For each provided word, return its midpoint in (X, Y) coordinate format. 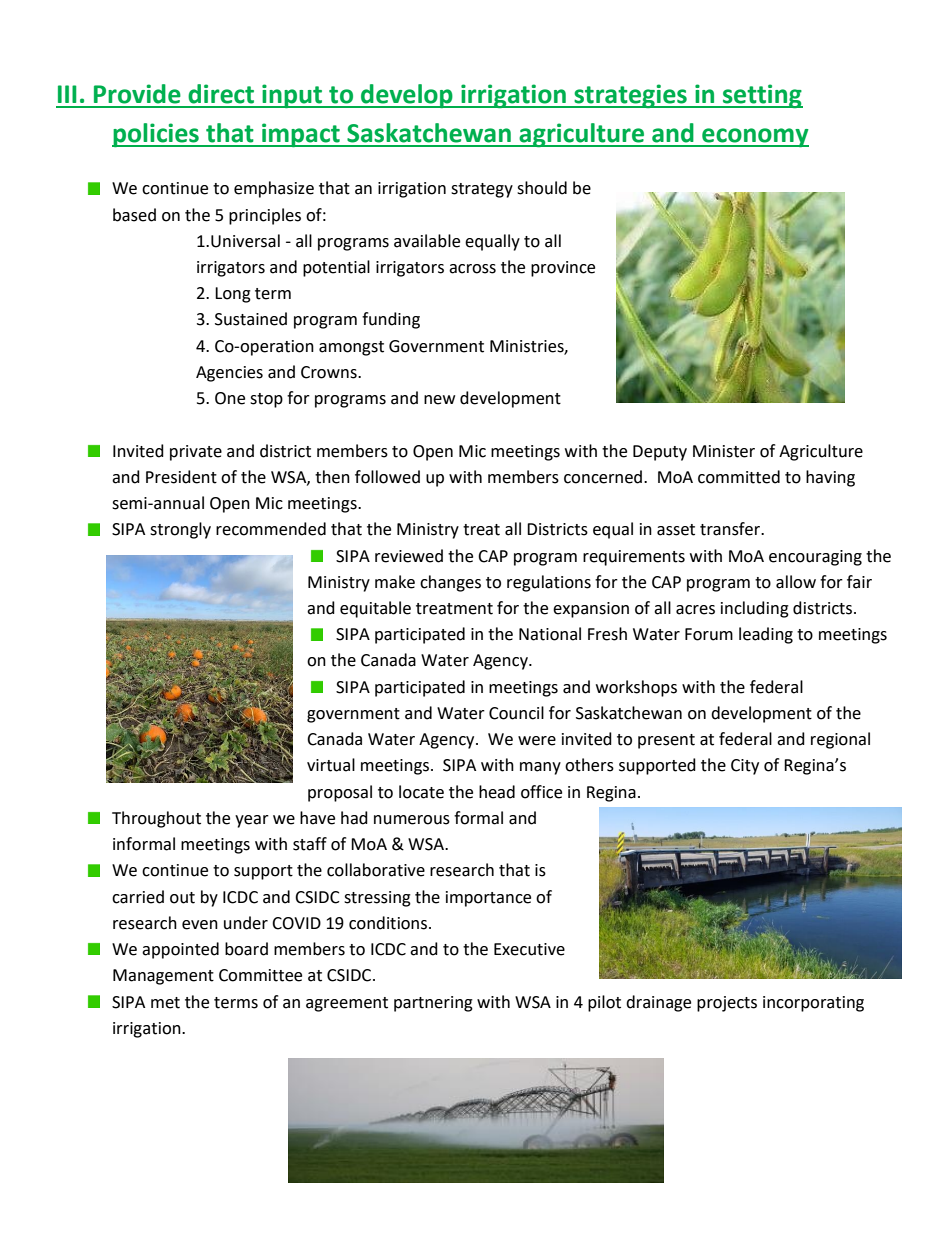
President (181, 477)
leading (766, 635)
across (472, 269)
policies (156, 135)
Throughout (156, 819)
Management (163, 977)
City (745, 767)
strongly (180, 530)
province (563, 269)
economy (754, 137)
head (497, 792)
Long (233, 295)
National (550, 634)
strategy (482, 190)
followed (387, 477)
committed (739, 477)
